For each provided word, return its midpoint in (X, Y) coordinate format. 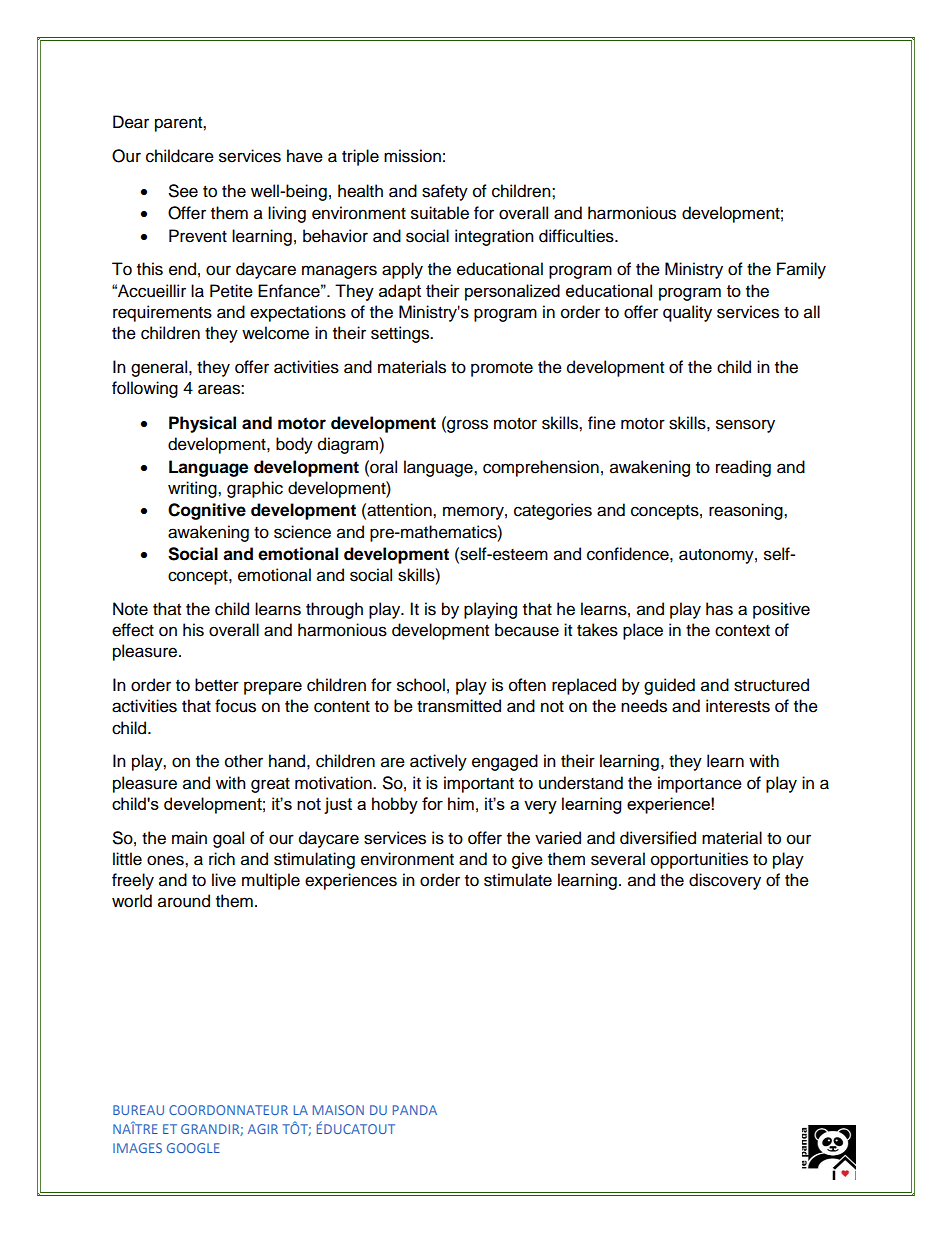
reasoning (747, 511)
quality (687, 313)
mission (412, 156)
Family (801, 270)
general (160, 368)
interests (738, 706)
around (184, 901)
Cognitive (207, 511)
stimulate (518, 880)
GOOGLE (193, 1148)
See (183, 191)
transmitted (459, 706)
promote (502, 369)
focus (235, 706)
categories (553, 511)
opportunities (699, 860)
